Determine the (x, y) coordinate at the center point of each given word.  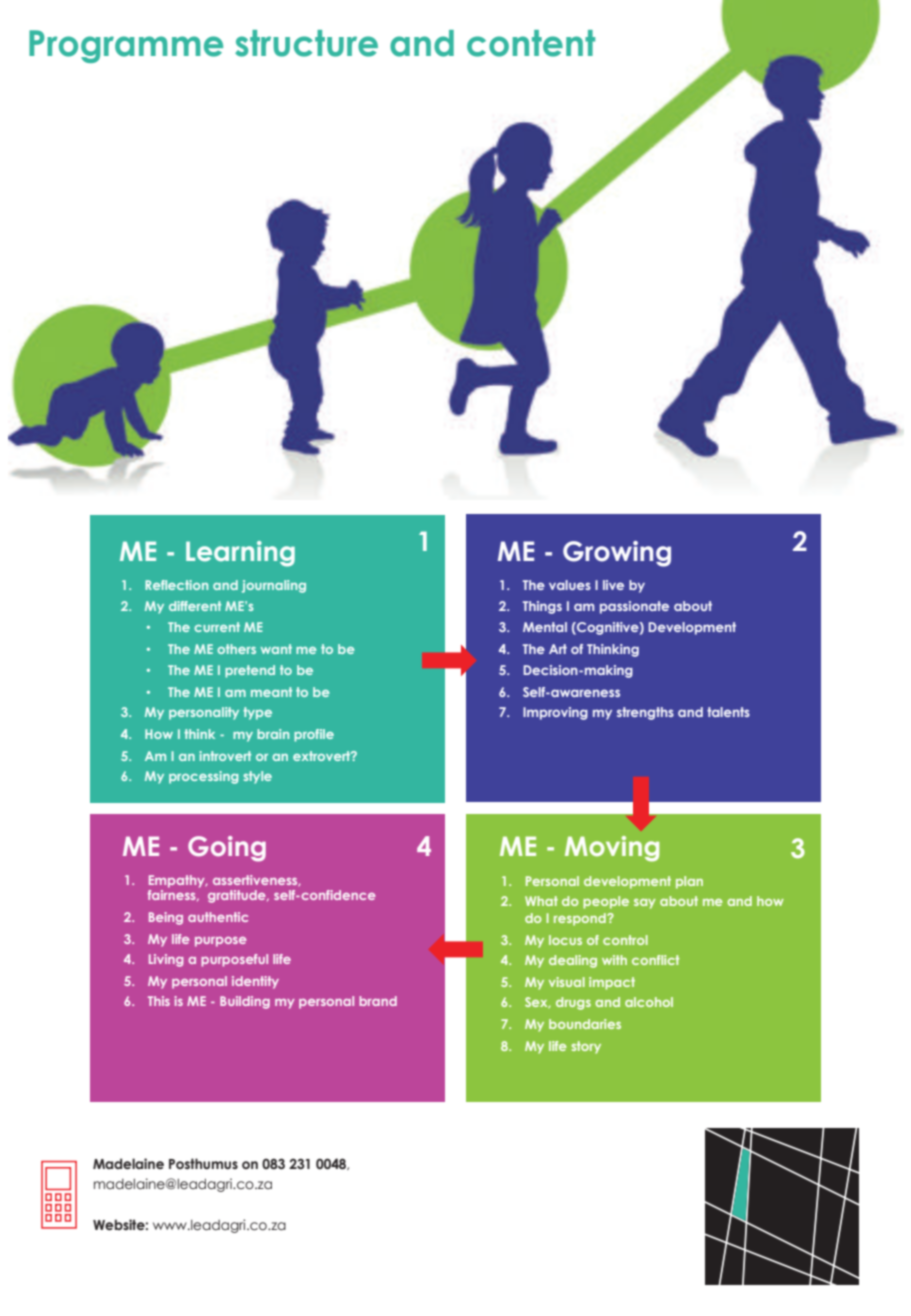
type (257, 713)
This (159, 1001)
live (613, 585)
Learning (240, 554)
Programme (126, 46)
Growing (617, 554)
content (531, 43)
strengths (645, 713)
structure (306, 43)
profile (314, 735)
